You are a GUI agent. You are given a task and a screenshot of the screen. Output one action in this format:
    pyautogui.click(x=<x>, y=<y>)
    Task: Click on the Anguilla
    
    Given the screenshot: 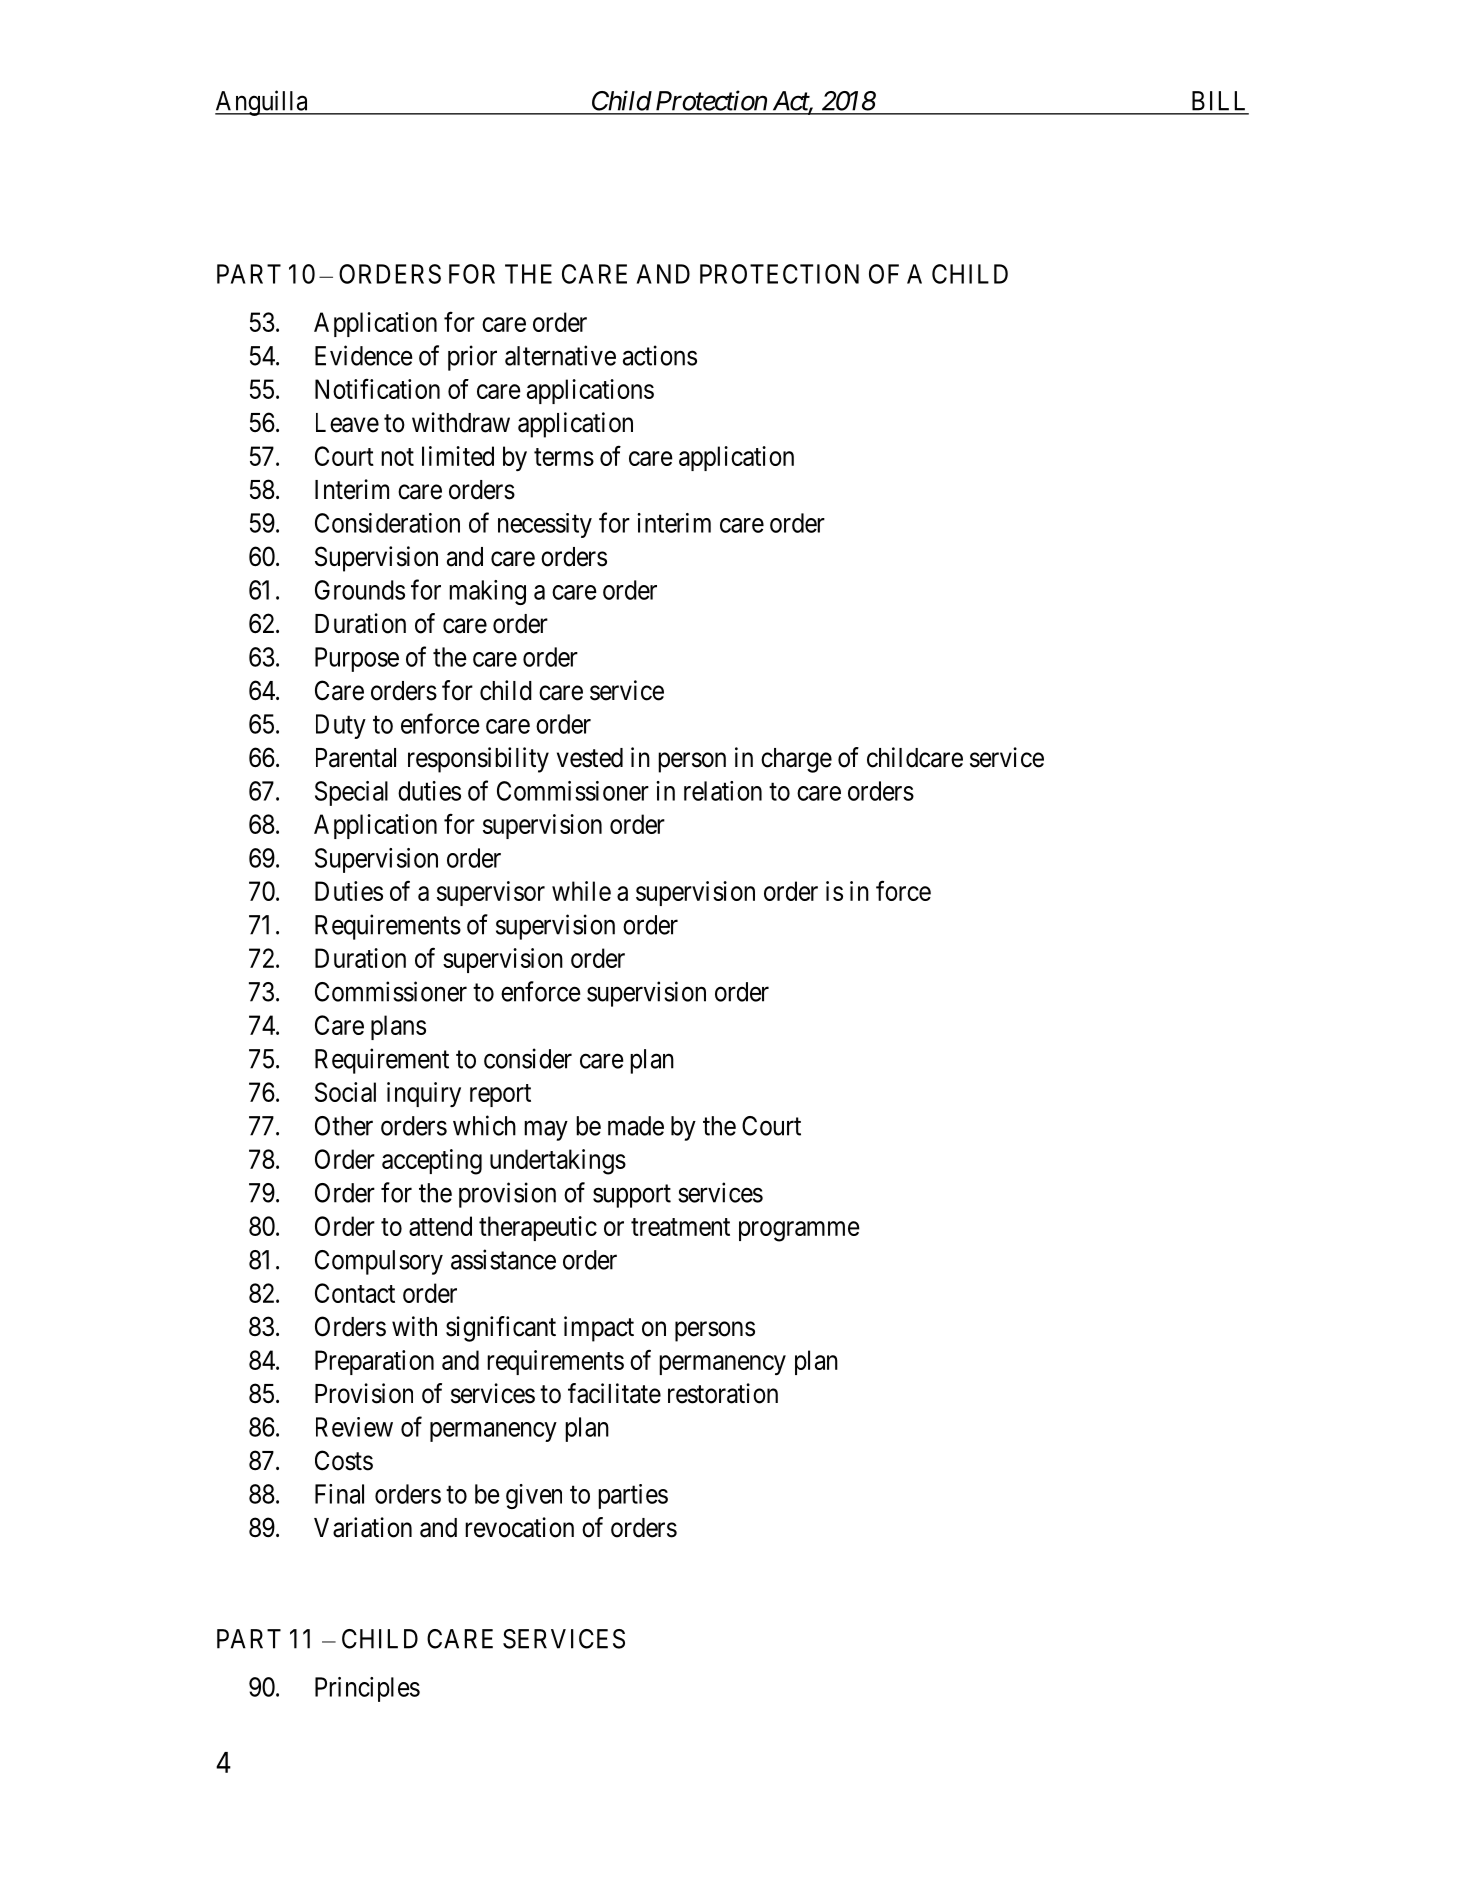 What is the action you would take?
    pyautogui.click(x=262, y=103)
